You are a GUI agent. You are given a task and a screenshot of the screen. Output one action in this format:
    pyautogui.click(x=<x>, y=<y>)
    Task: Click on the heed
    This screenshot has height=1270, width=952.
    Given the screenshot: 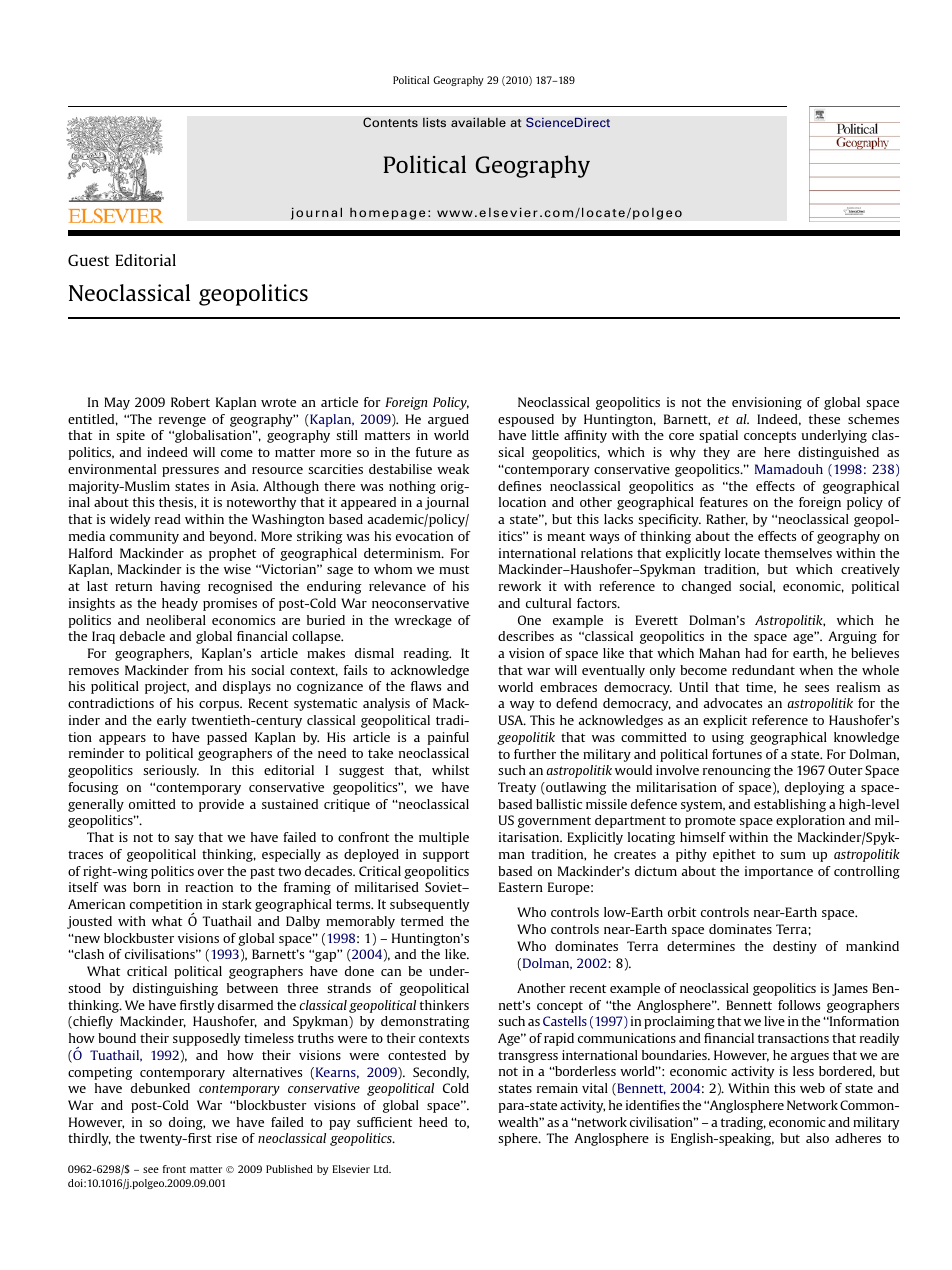 What is the action you would take?
    pyautogui.click(x=433, y=1122)
